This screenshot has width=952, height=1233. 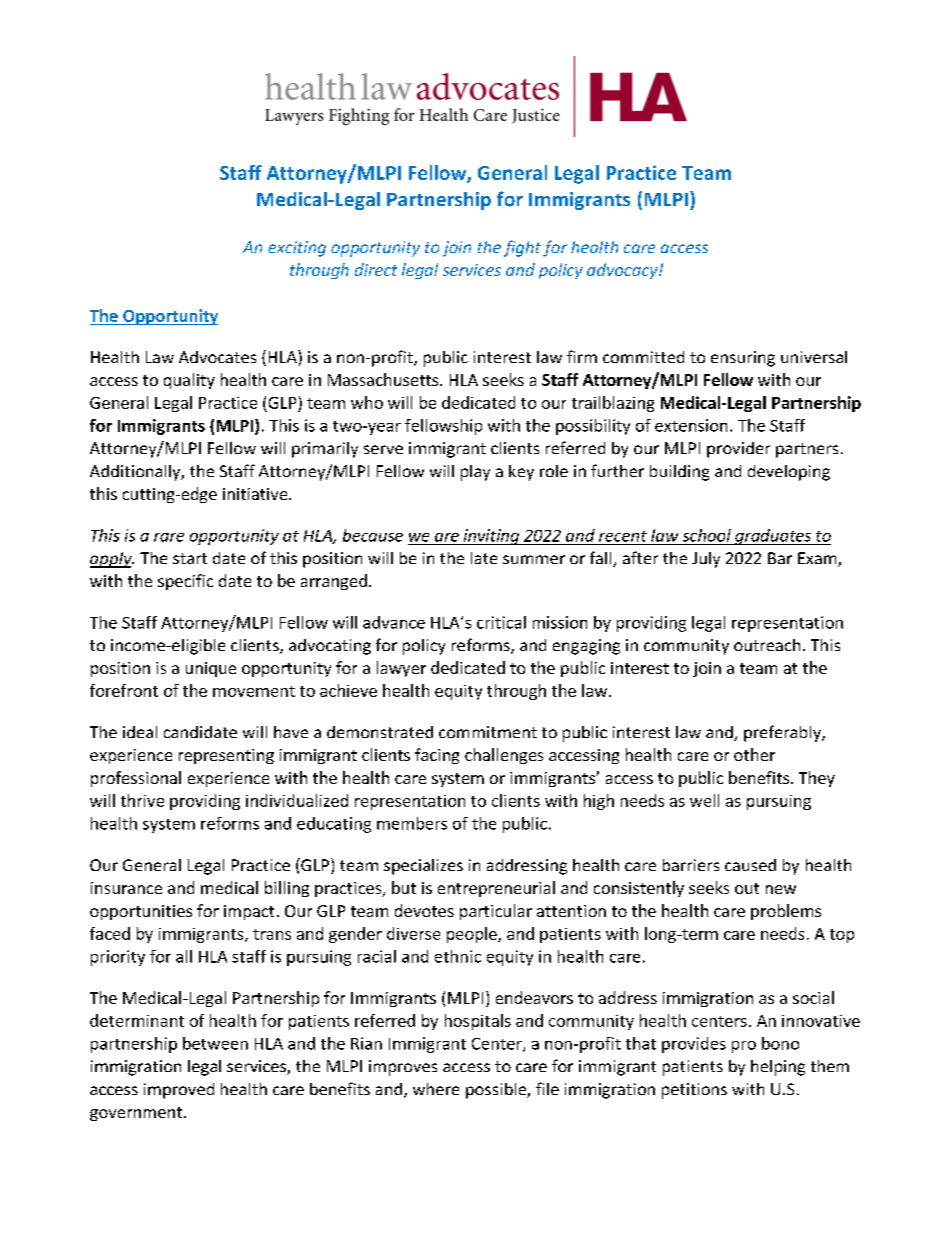 I want to click on new, so click(x=781, y=889).
